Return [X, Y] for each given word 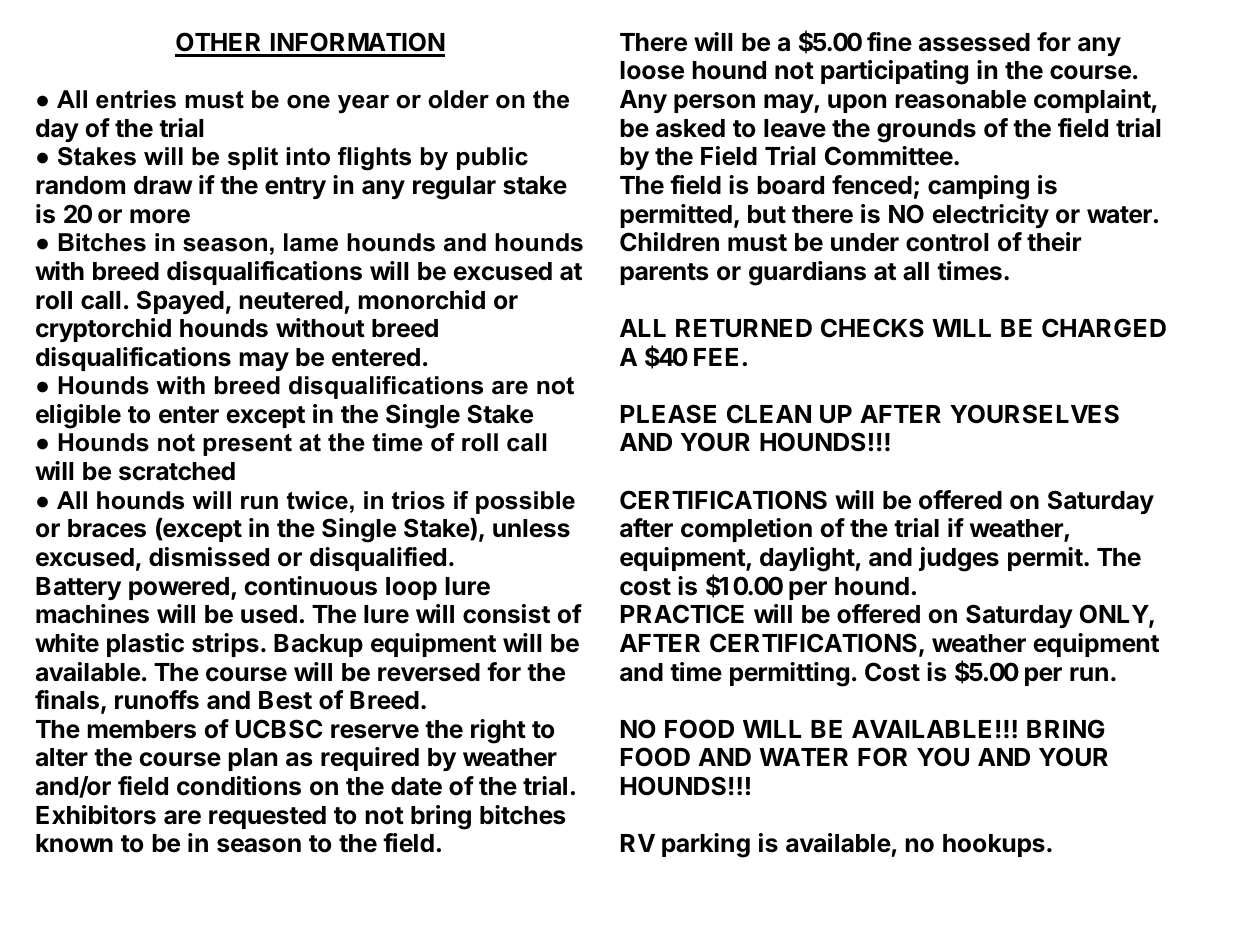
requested [267, 817]
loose [652, 70]
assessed [974, 42]
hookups [994, 845]
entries [136, 99]
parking [706, 845]
